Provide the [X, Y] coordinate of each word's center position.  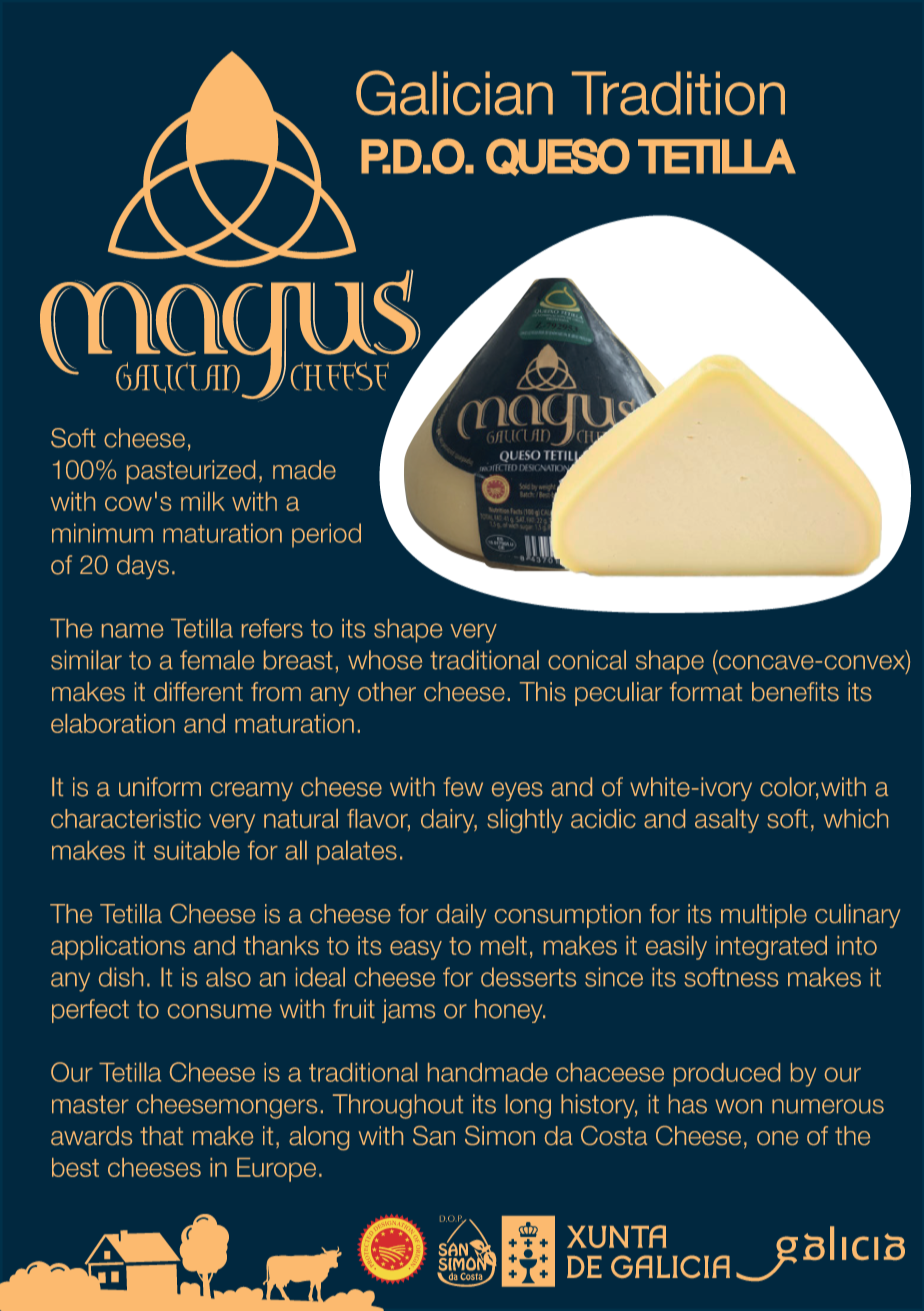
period [326, 535]
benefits [795, 691]
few [463, 787]
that [161, 1135]
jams [408, 1011]
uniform [160, 787]
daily [461, 916]
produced [727, 1075]
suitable [197, 850]
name [132, 630]
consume [220, 1011]
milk [203, 501]
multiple [764, 916]
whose [385, 660]
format [706, 691]
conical [587, 660]
